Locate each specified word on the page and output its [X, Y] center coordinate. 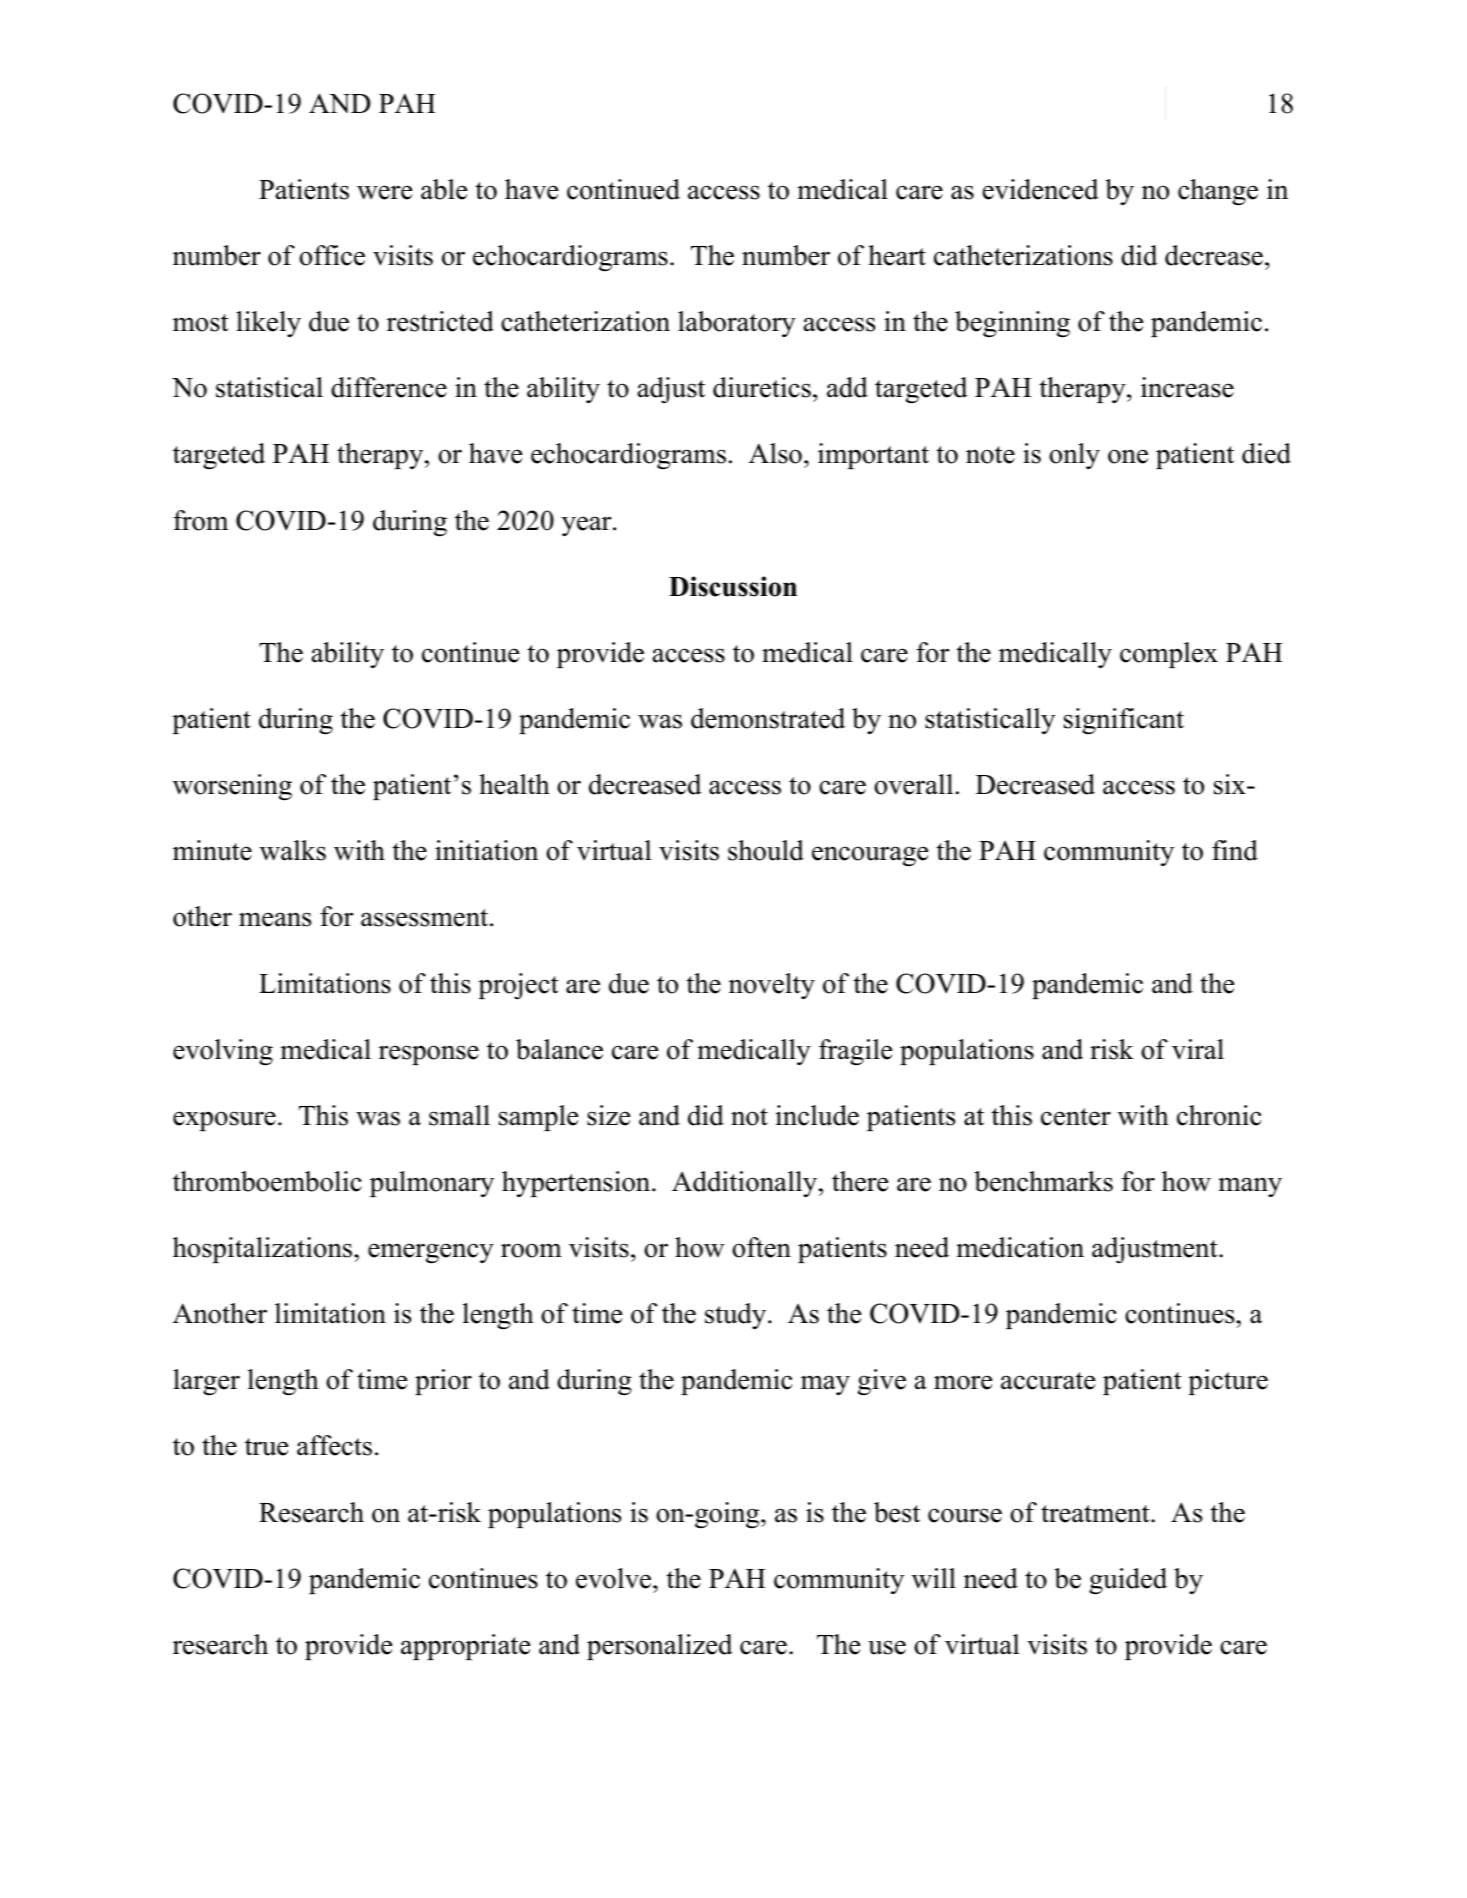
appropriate [465, 1647]
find [1235, 850]
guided [1128, 1581]
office [332, 255]
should [766, 850]
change [1218, 192]
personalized [660, 1647]
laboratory [737, 324]
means [275, 919]
